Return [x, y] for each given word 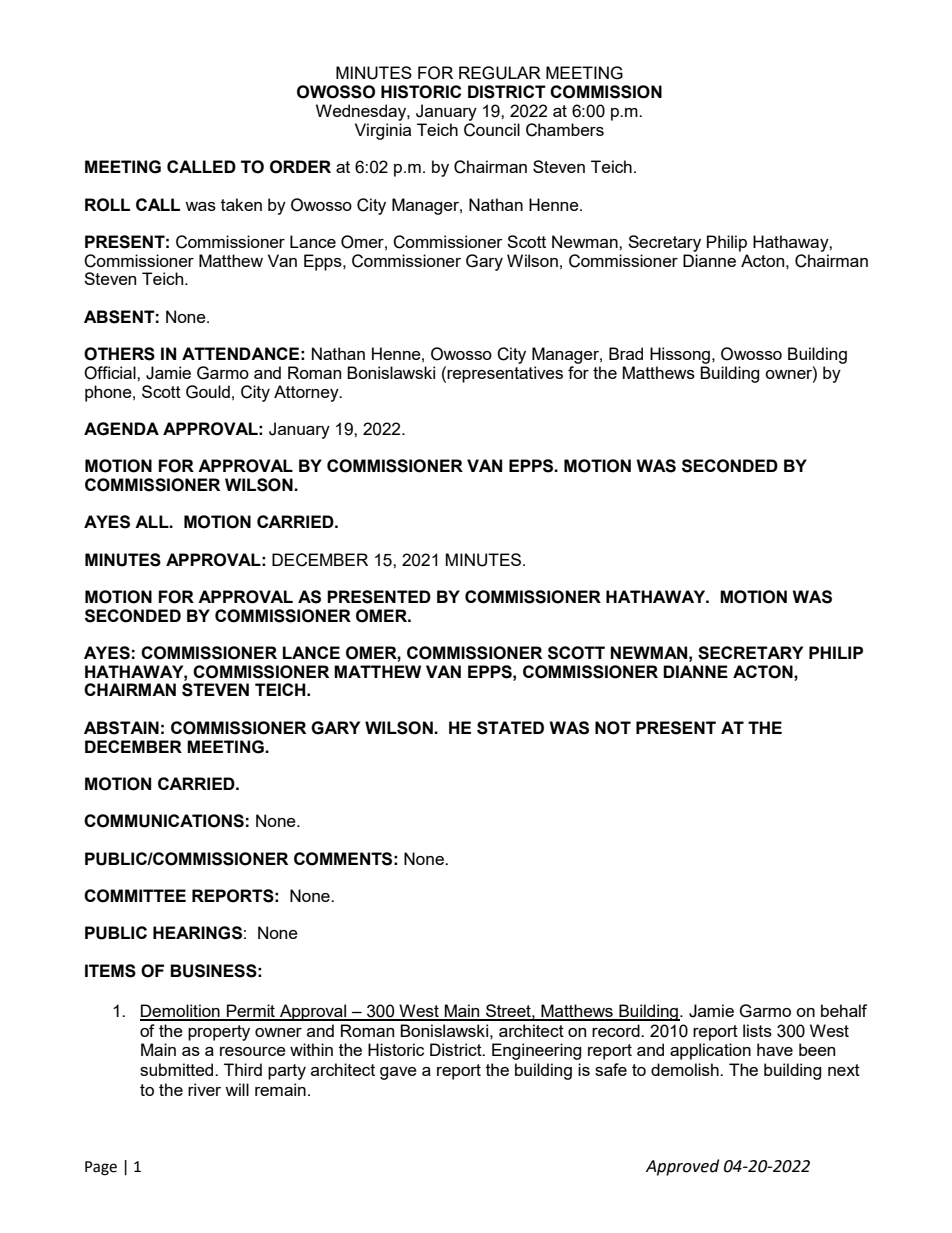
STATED [510, 728]
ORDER [300, 167]
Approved [682, 1167]
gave [398, 1073]
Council [492, 130]
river [204, 1089]
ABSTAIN [121, 728]
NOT [613, 728]
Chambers [565, 130]
